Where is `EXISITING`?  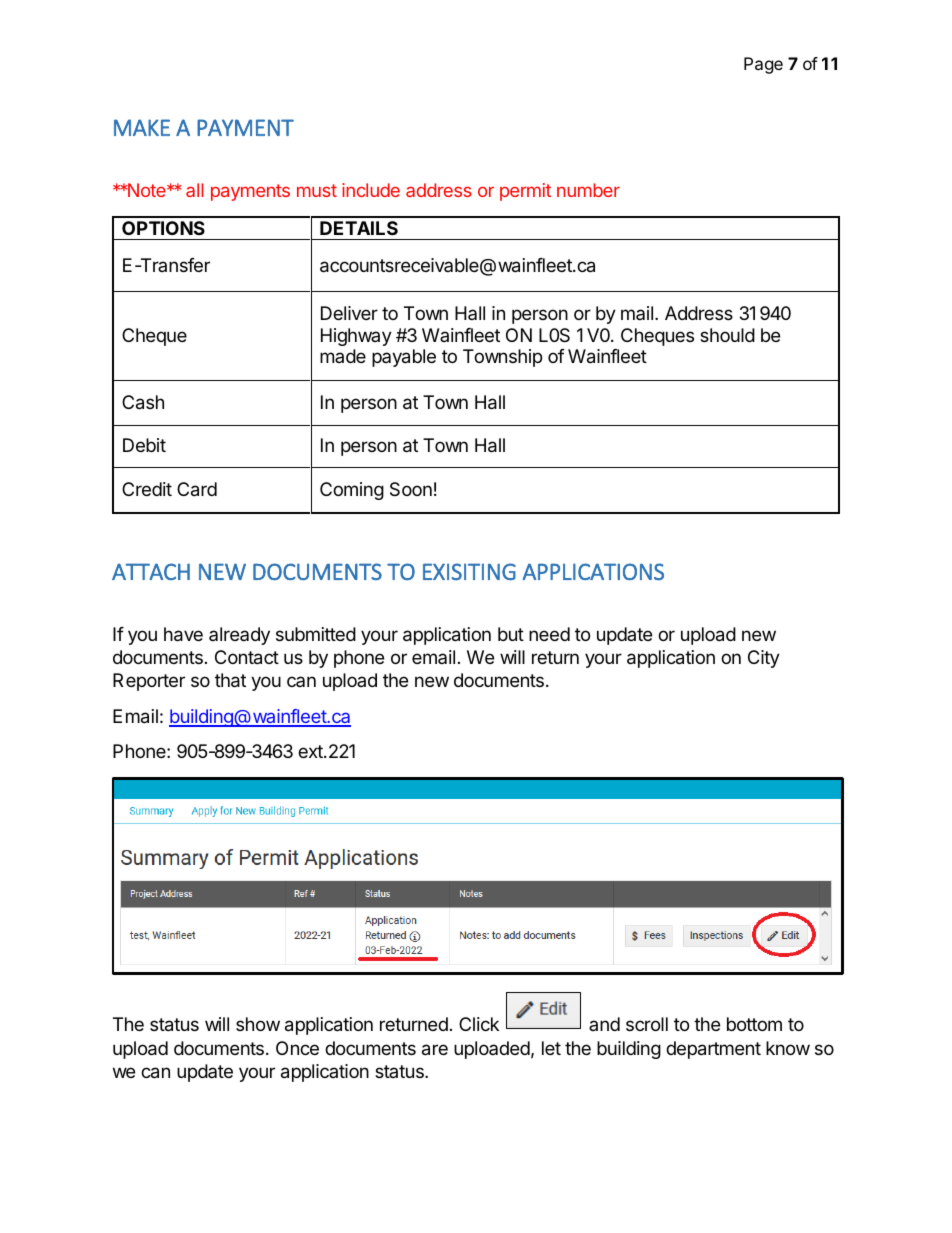
EXISITING is located at coordinates (469, 572).
